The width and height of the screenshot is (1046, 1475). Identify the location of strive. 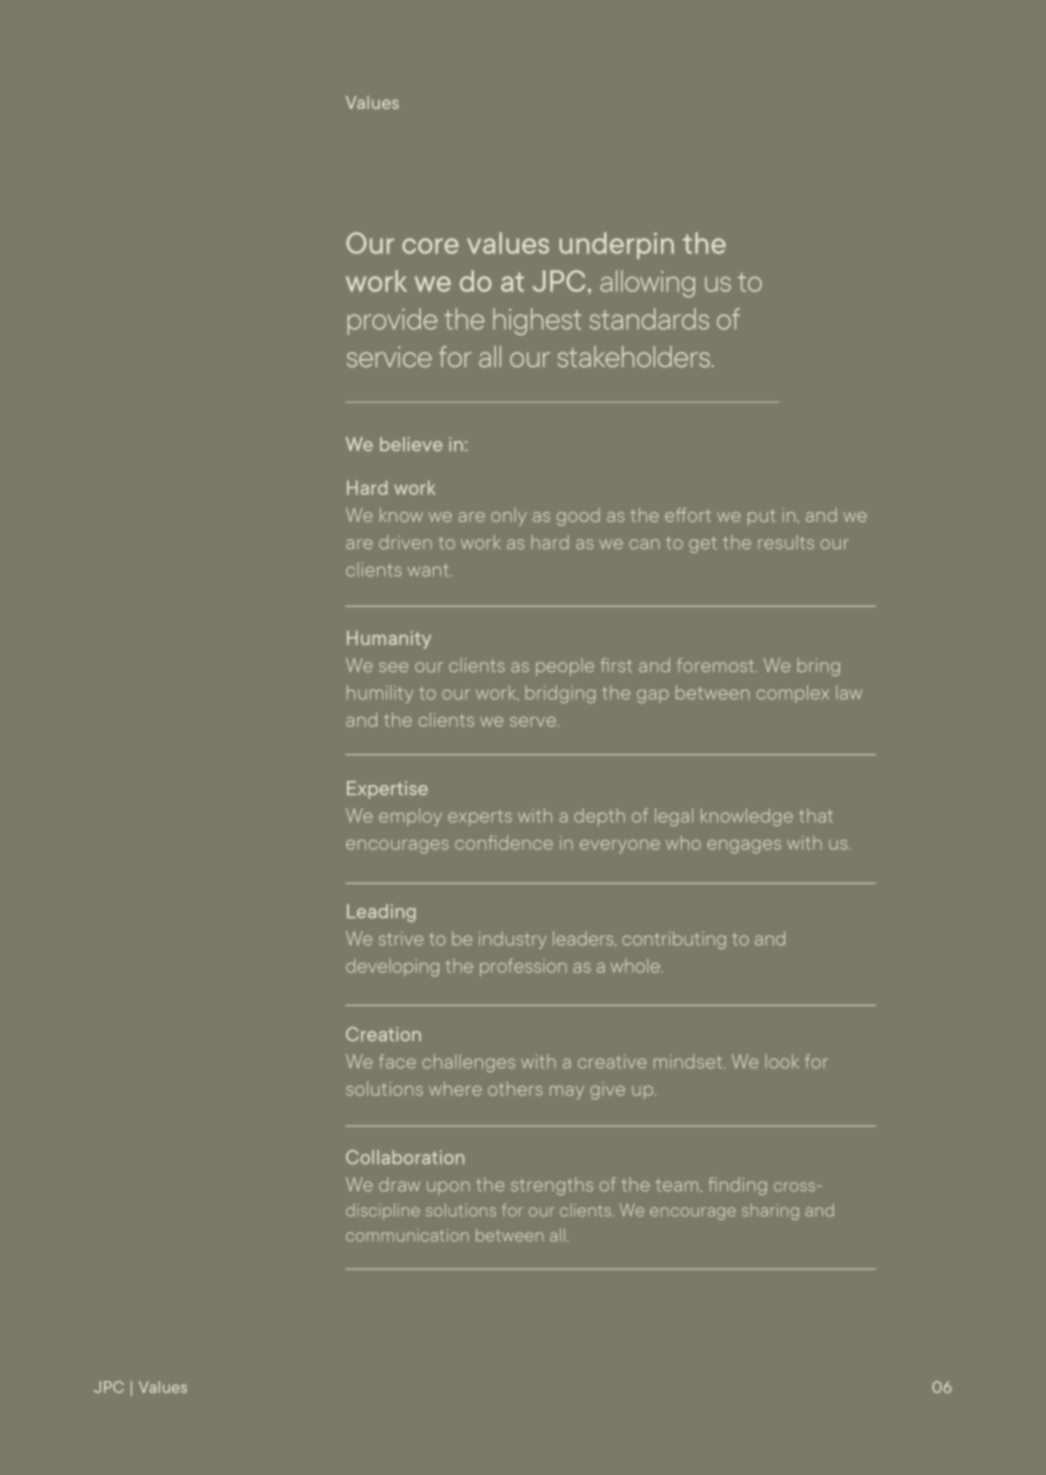
(401, 939).
